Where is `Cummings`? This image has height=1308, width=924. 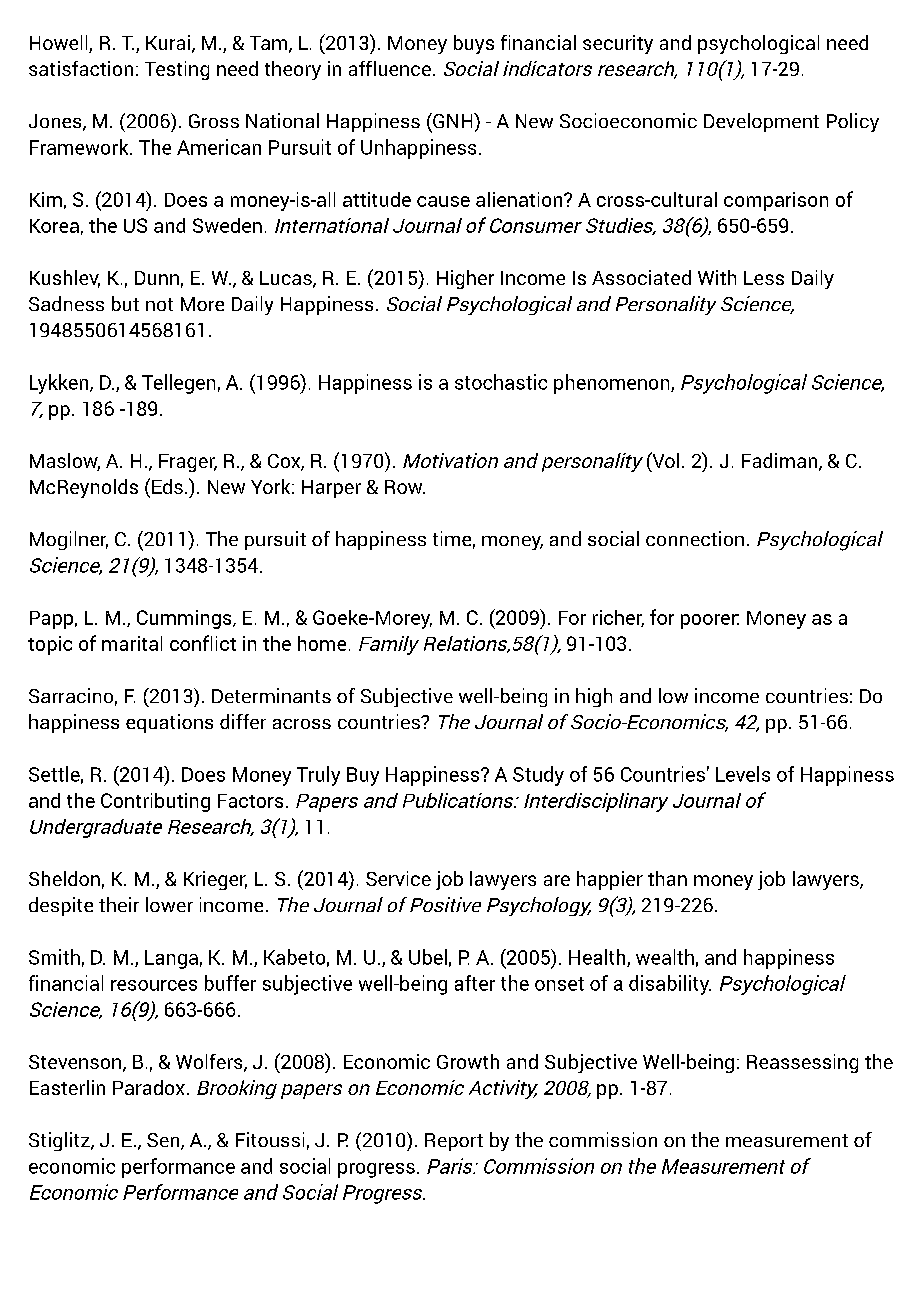 Cummings is located at coordinates (185, 619).
